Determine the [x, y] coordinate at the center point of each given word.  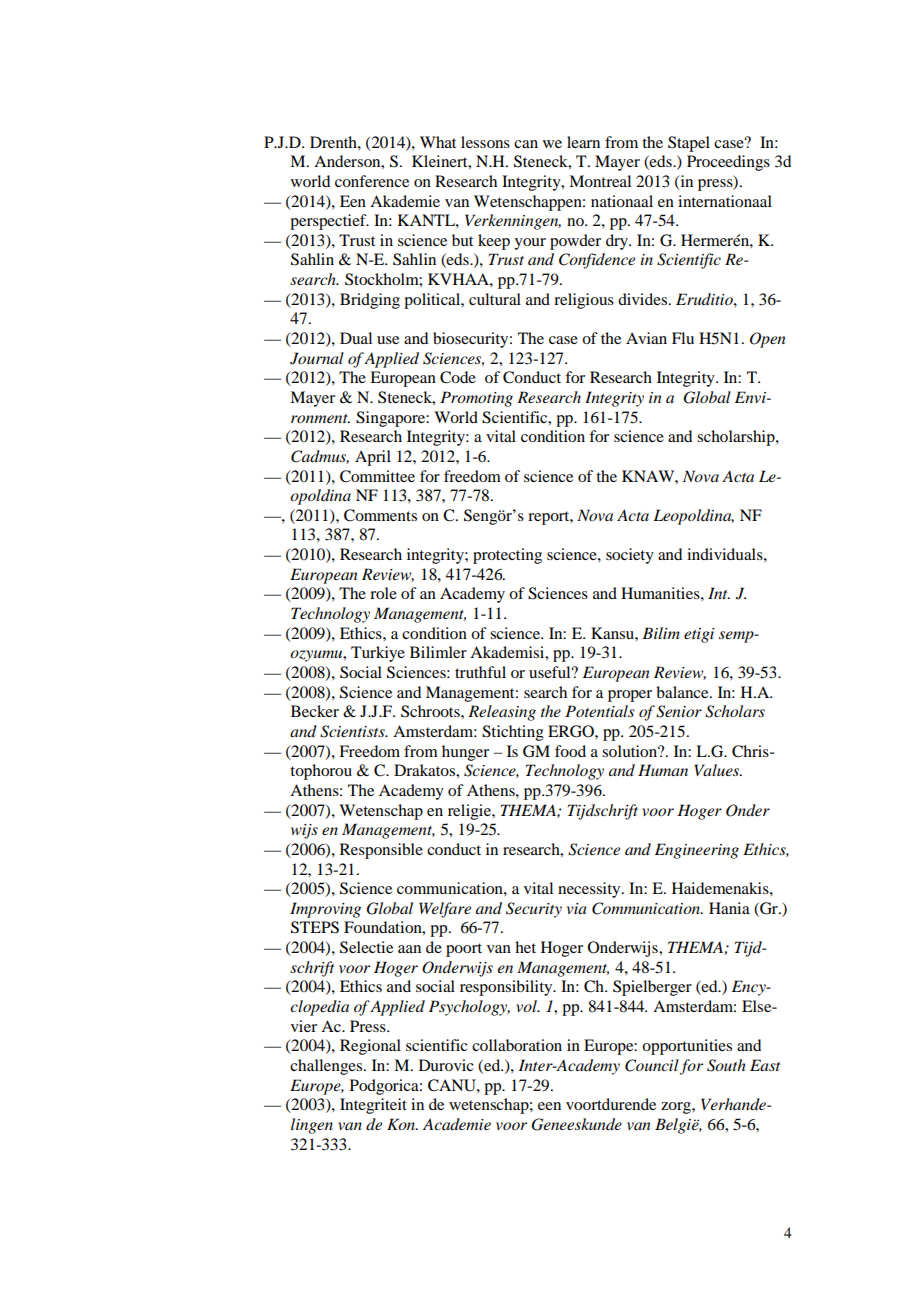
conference [372, 181]
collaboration [517, 1045]
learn [583, 142]
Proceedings [728, 163]
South [726, 1065]
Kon [402, 1124]
